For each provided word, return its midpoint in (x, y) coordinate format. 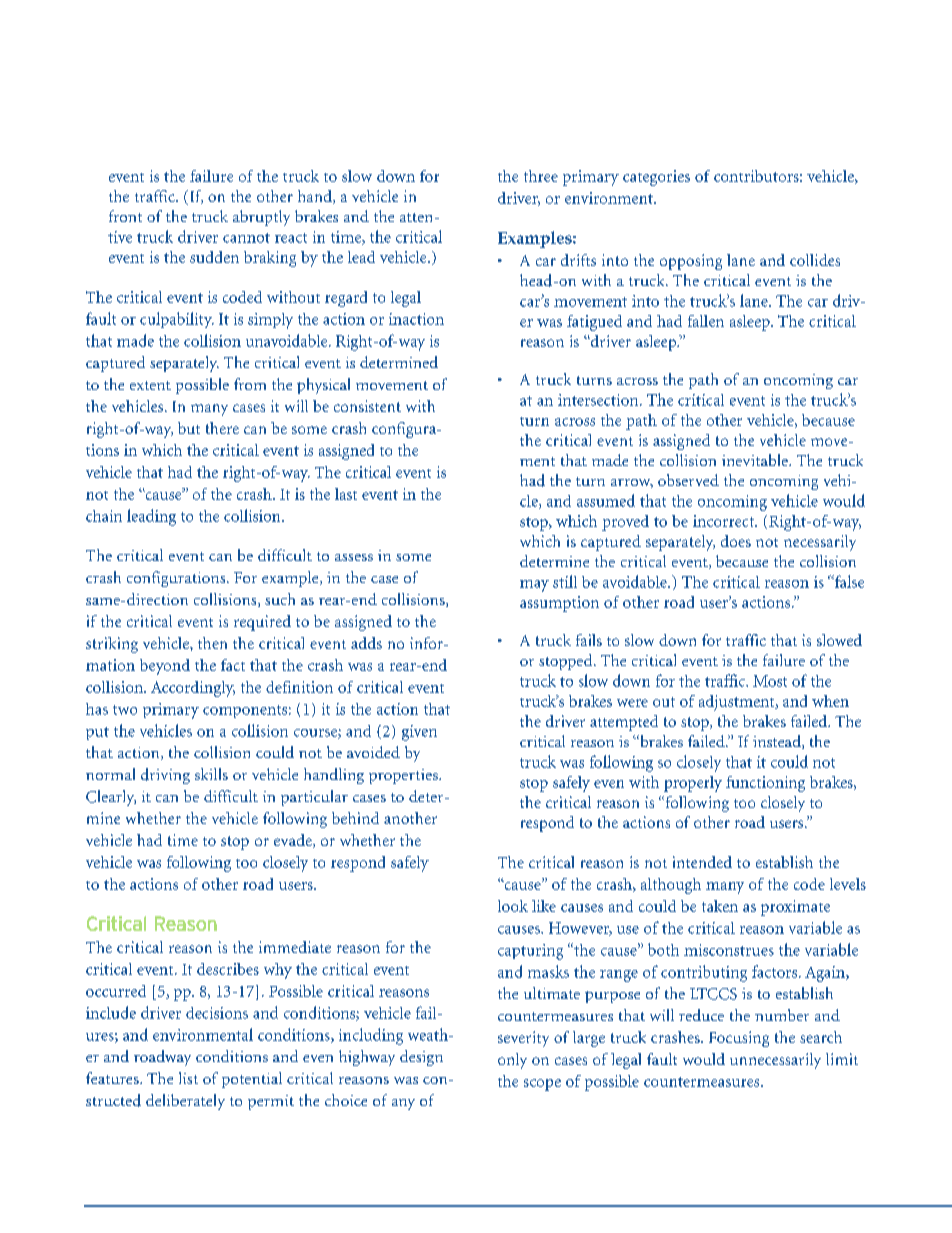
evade (294, 841)
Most (770, 681)
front (125, 216)
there (222, 428)
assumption (559, 604)
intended (702, 862)
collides (815, 260)
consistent (367, 406)
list (188, 1078)
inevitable (756, 460)
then (212, 643)
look (513, 906)
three (541, 176)
